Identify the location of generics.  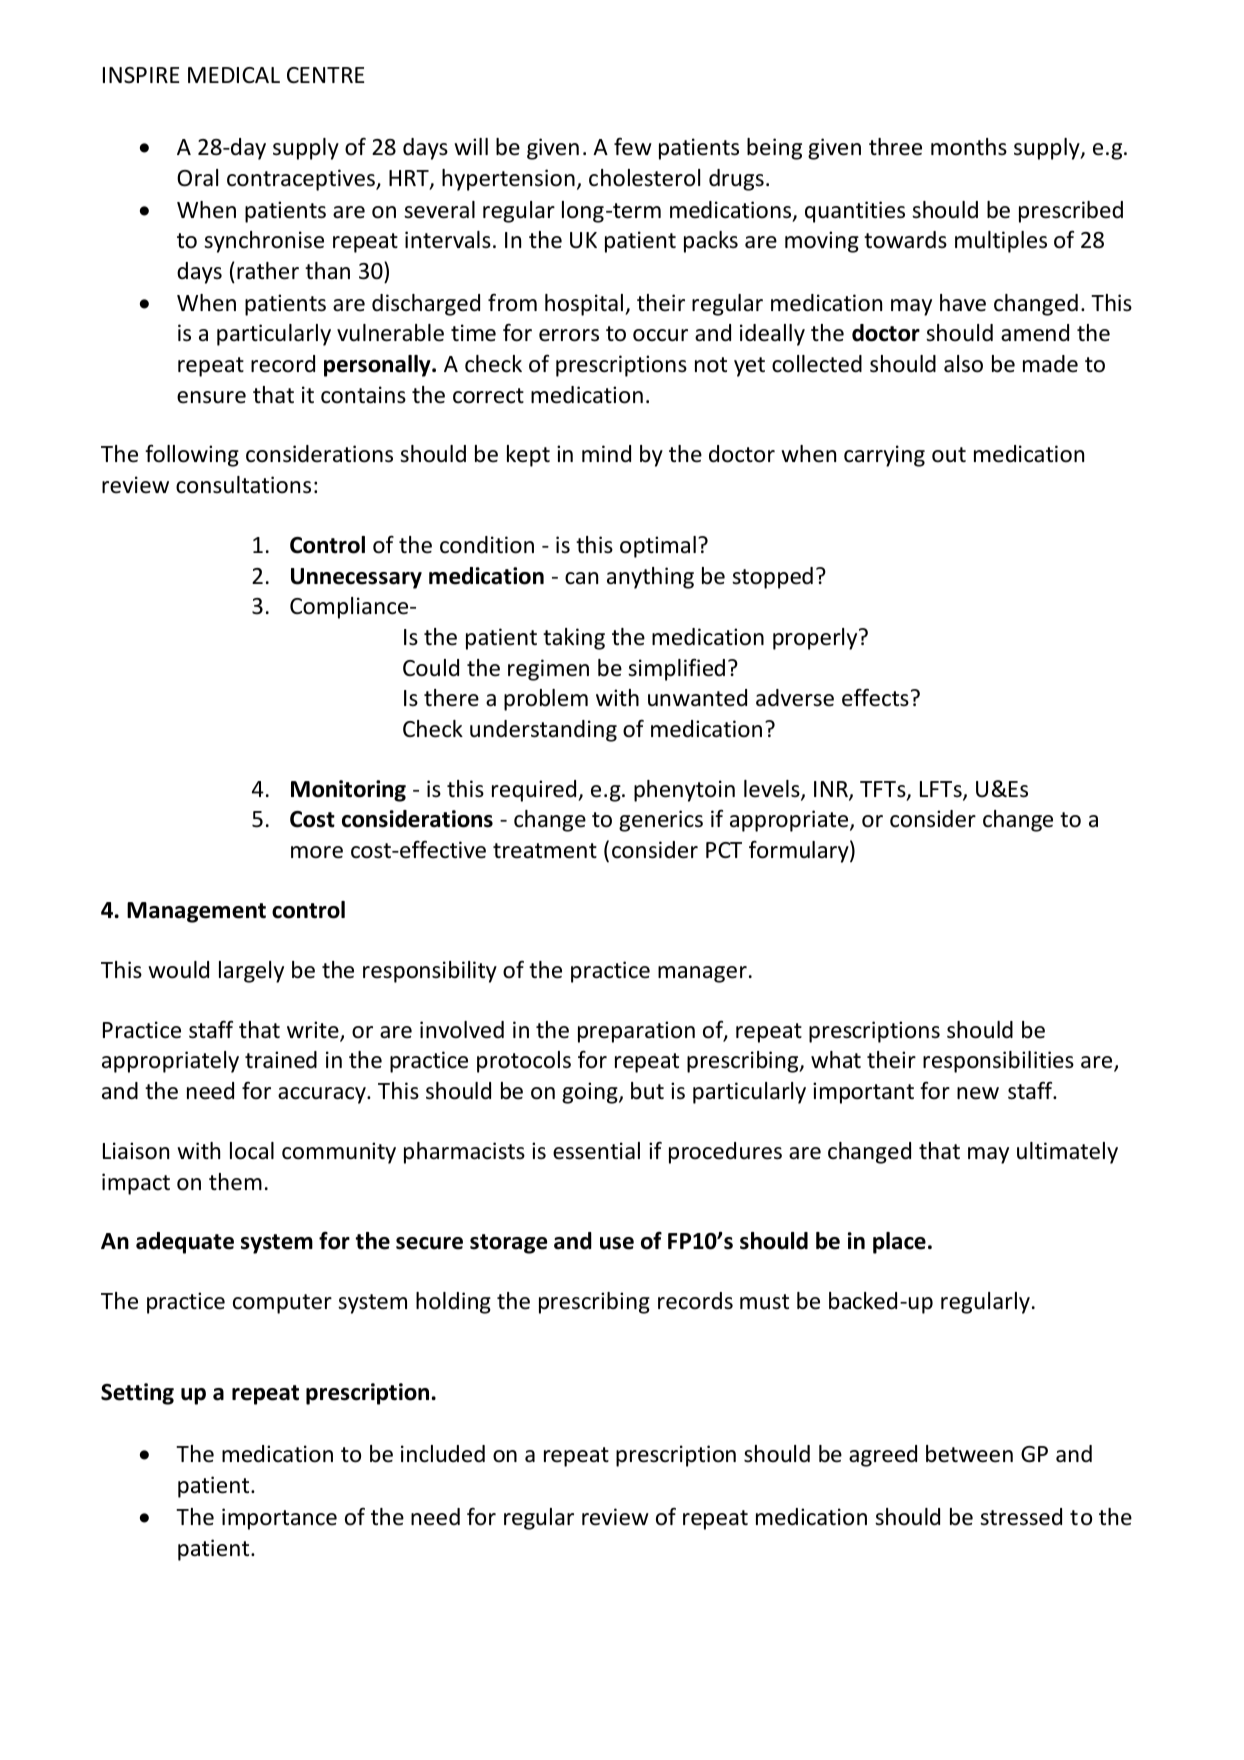
(661, 821).
